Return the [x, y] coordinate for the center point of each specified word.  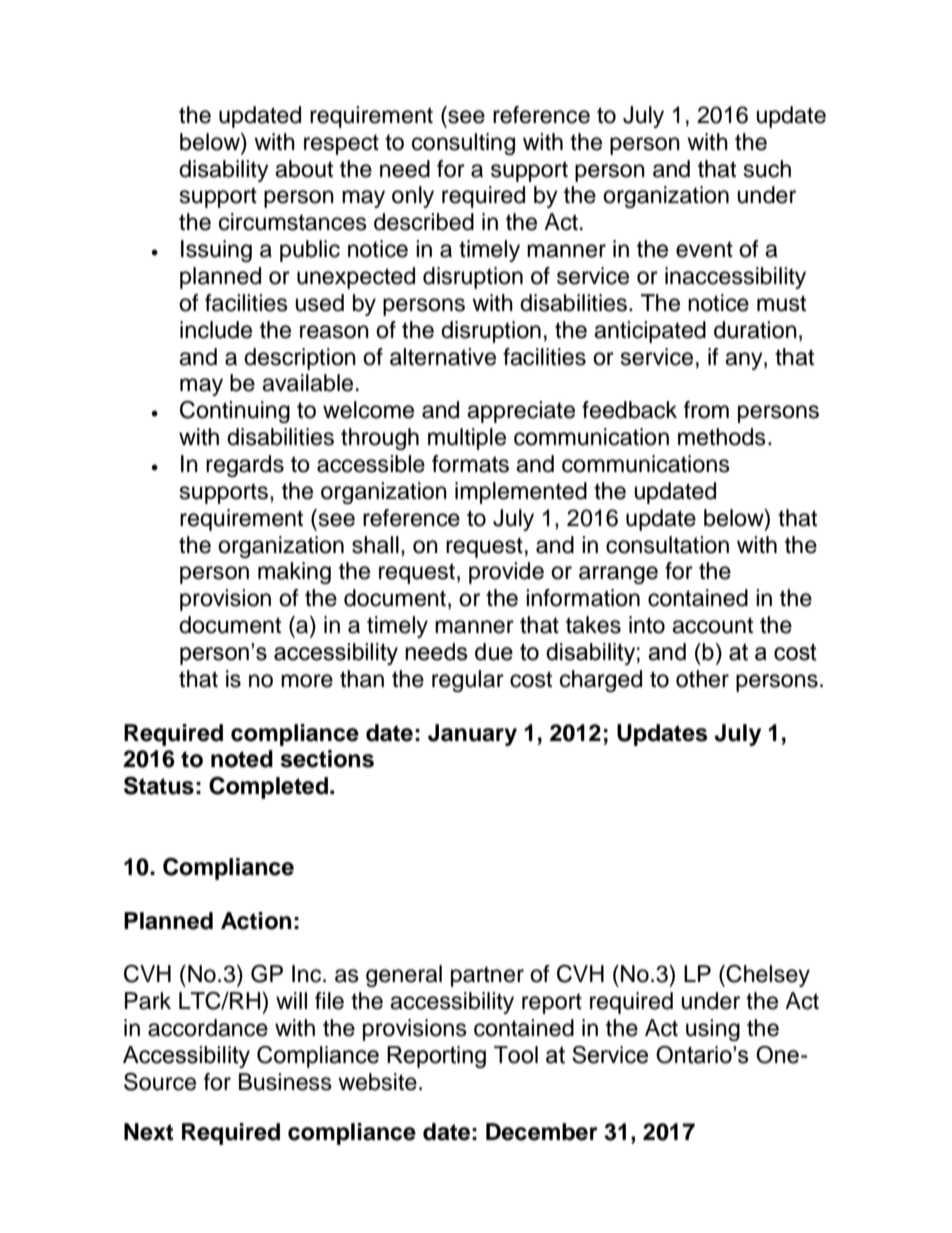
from [706, 410]
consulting [463, 144]
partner [487, 976]
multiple [467, 439]
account [712, 625]
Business [285, 1082]
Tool [516, 1055]
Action [256, 921]
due [494, 652]
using [713, 1030]
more [307, 681]
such [767, 169]
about [304, 169]
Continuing [235, 411]
